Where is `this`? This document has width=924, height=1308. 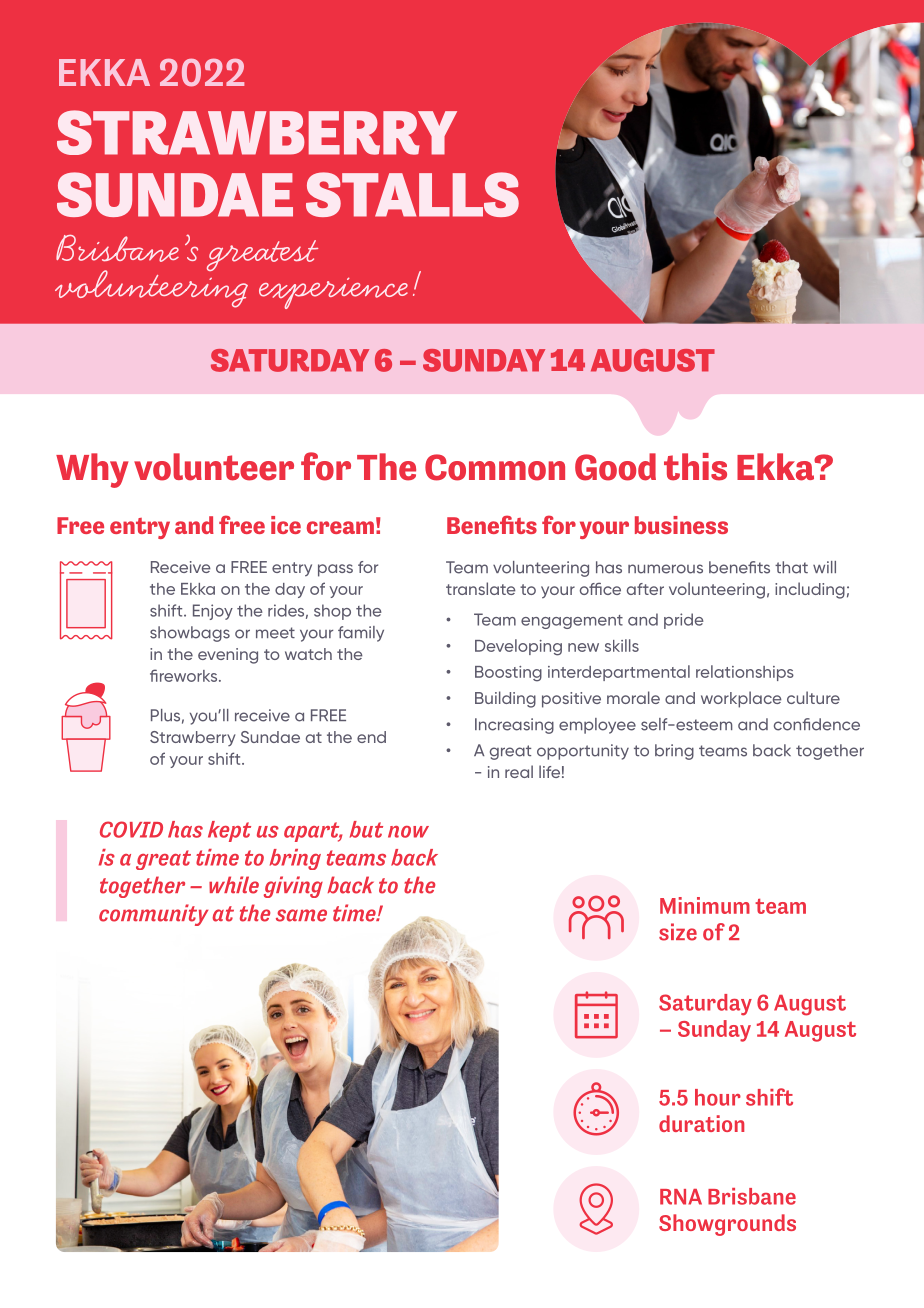 this is located at coordinates (695, 467).
